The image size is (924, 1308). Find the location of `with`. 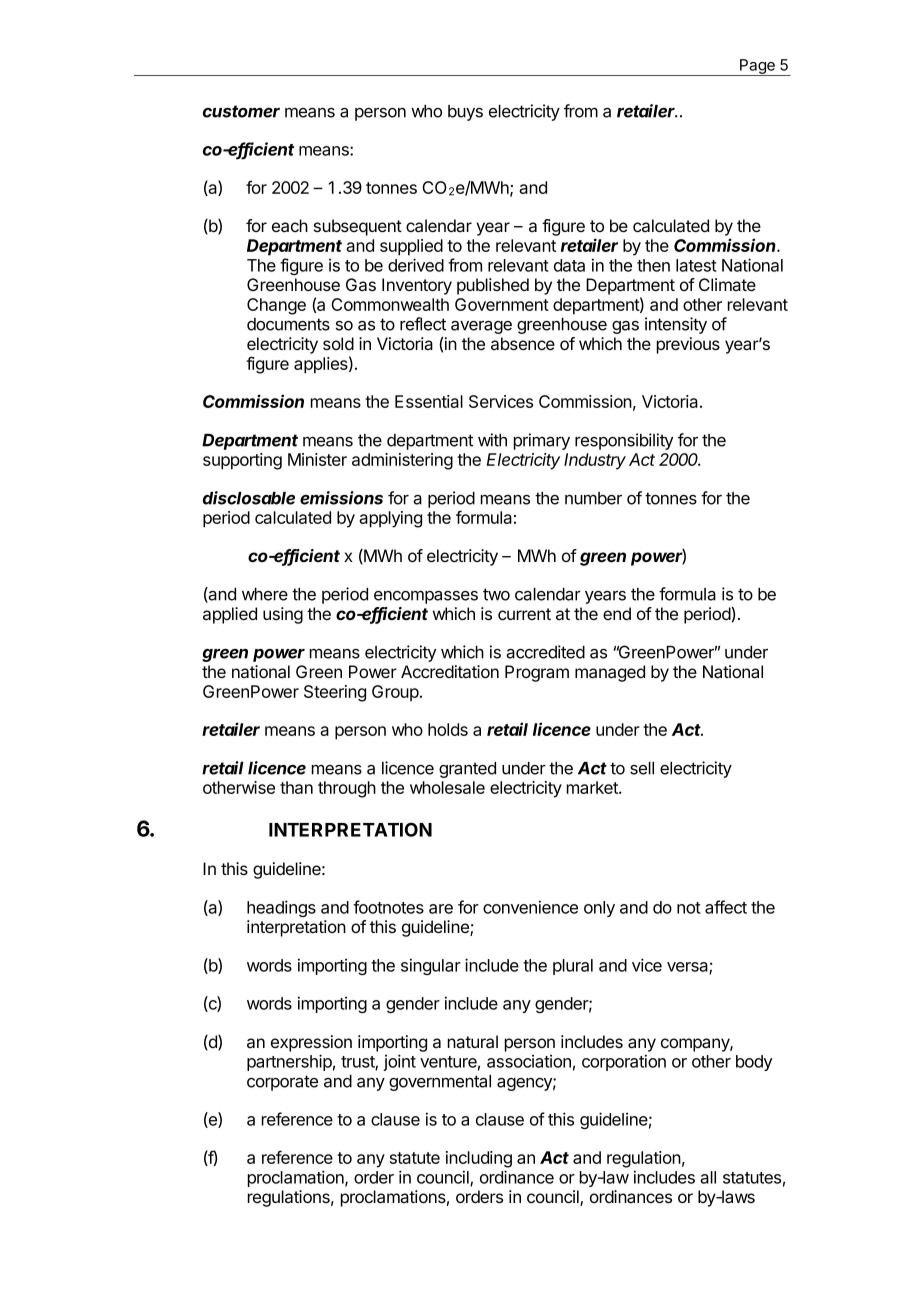

with is located at coordinates (492, 440).
